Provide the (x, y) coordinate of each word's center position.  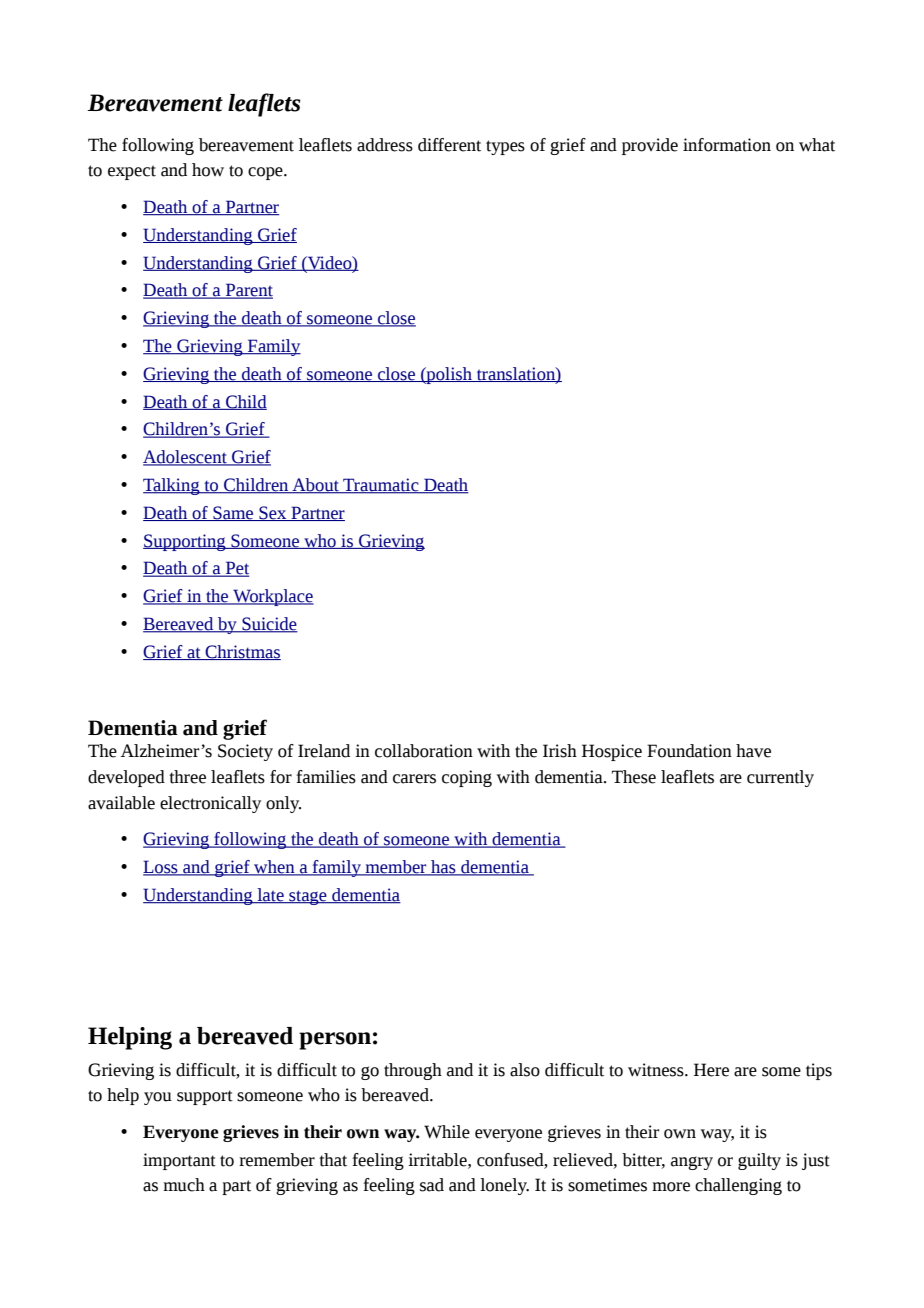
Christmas (242, 652)
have (753, 751)
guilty (759, 1161)
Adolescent (186, 458)
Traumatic (381, 486)
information (727, 145)
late (270, 896)
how (208, 170)
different (449, 145)
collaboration (424, 751)
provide (650, 146)
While (447, 1132)
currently (780, 778)
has (443, 868)
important (179, 1161)
